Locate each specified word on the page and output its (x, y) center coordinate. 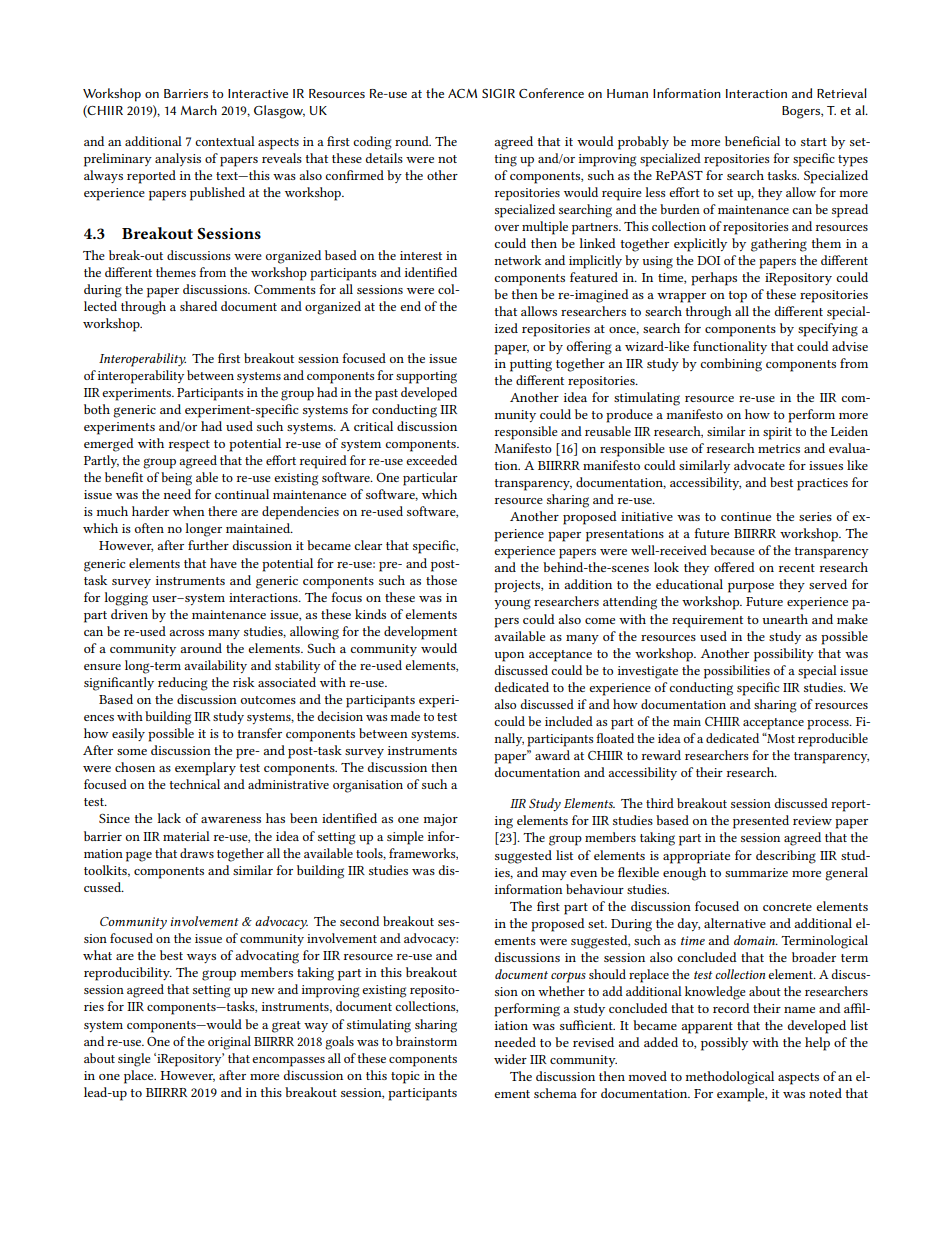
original (229, 1043)
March (199, 110)
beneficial (752, 141)
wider (510, 1059)
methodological (729, 1078)
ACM (462, 93)
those (441, 580)
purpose (751, 588)
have (223, 563)
